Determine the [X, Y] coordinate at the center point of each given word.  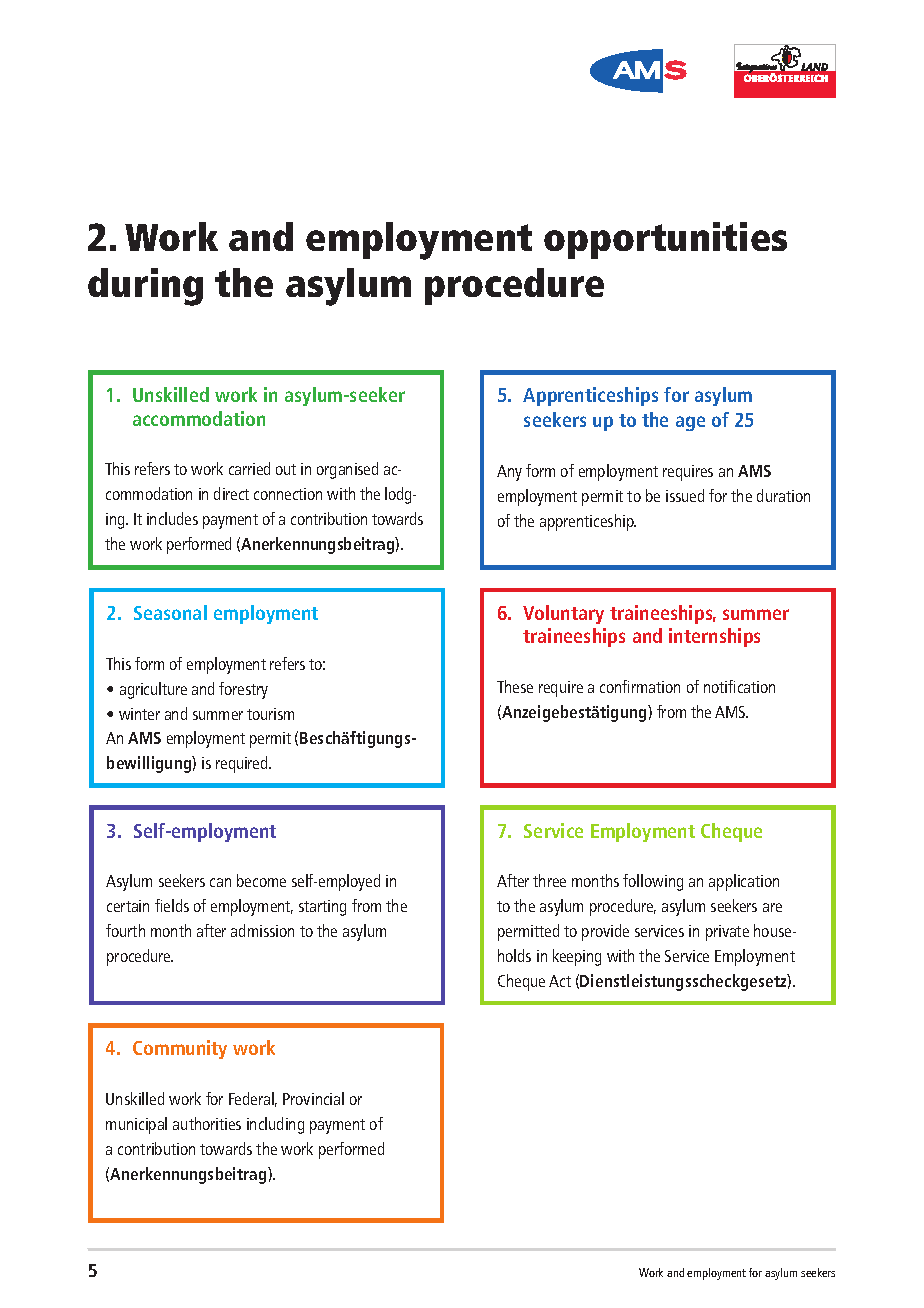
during [145, 287]
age [690, 423]
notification [739, 686]
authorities [207, 1123]
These [515, 686]
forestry [243, 690]
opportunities [665, 240]
